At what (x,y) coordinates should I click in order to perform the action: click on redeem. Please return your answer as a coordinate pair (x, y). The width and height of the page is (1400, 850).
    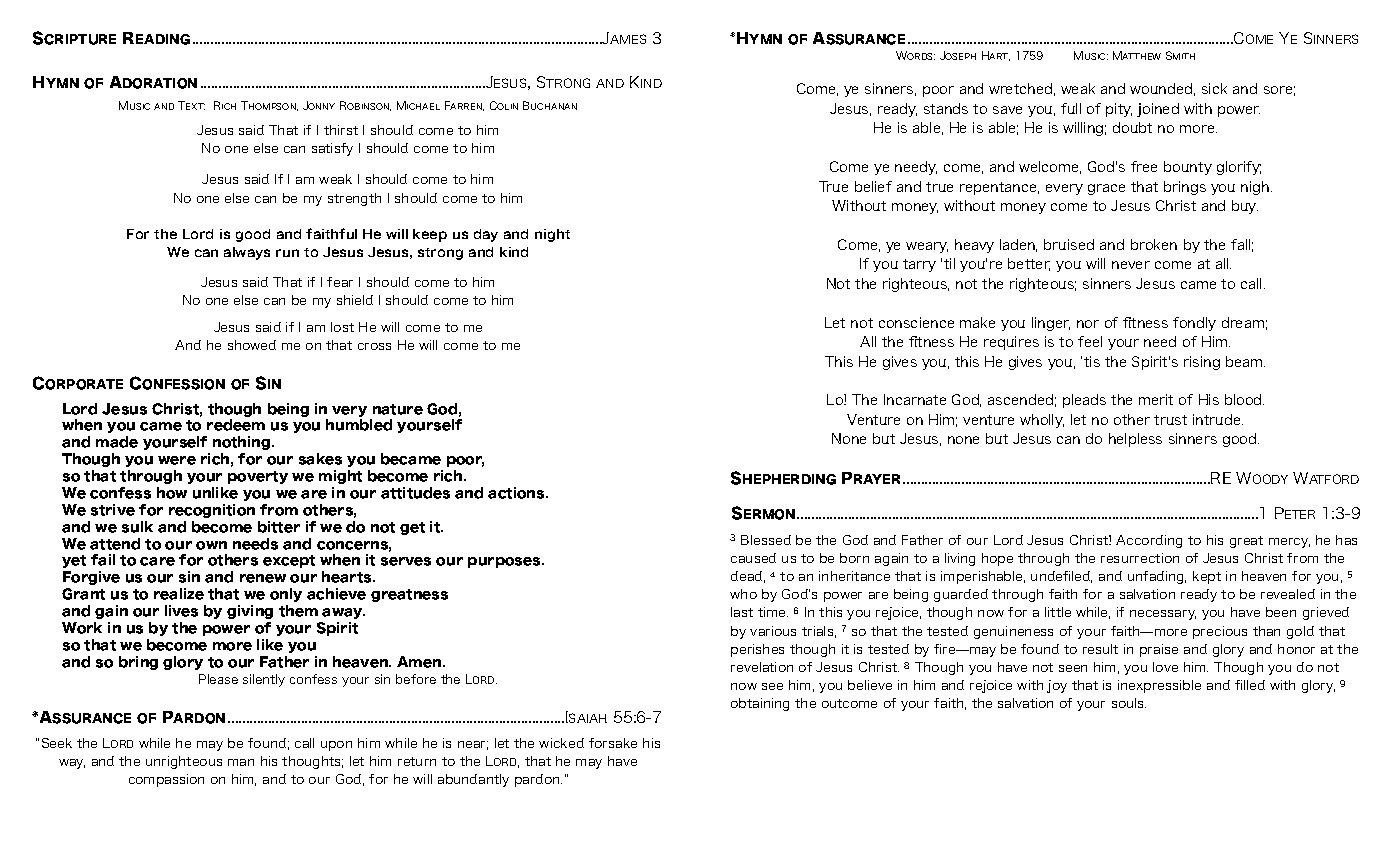
    Looking at the image, I should click on (236, 425).
